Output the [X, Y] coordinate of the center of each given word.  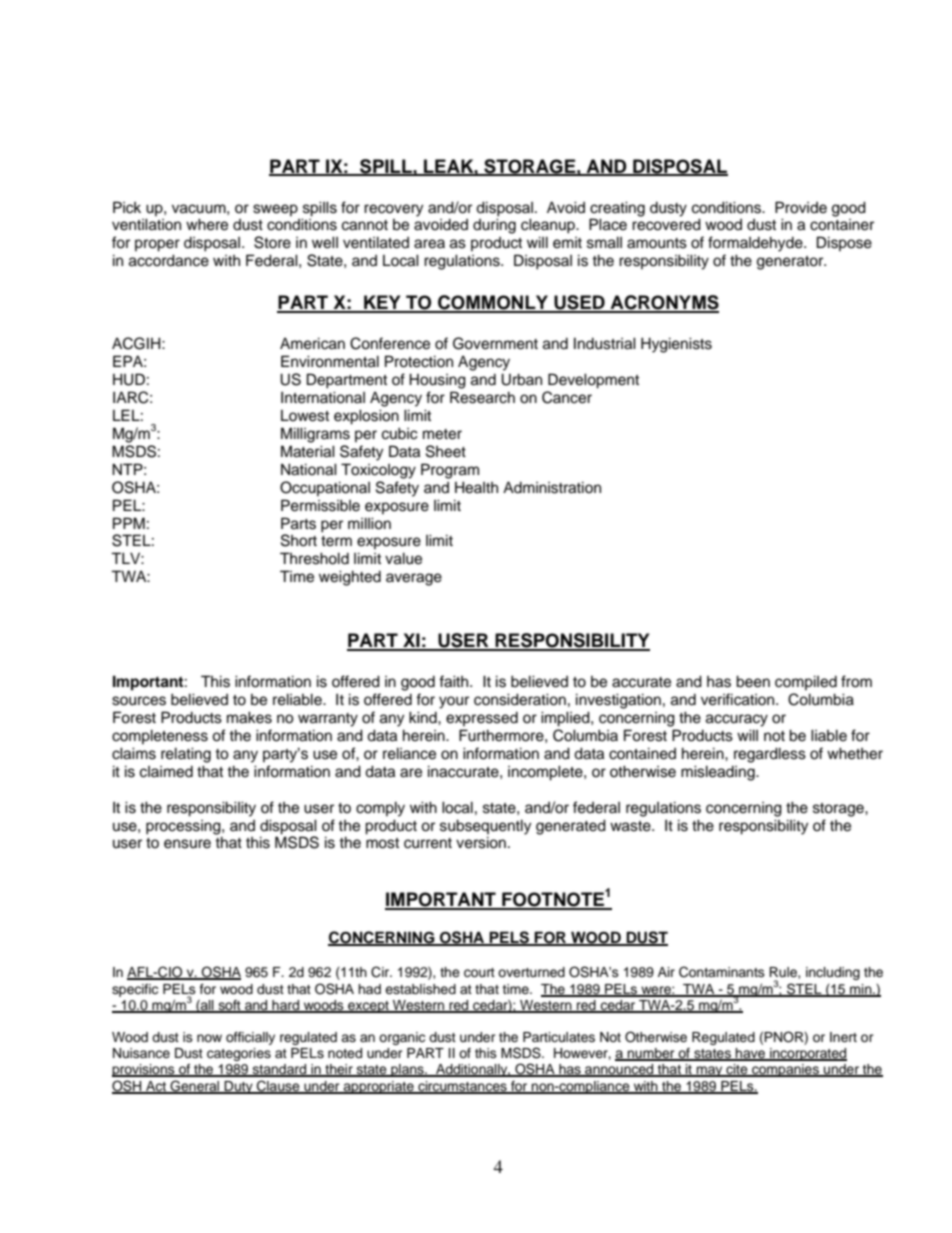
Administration [552, 487]
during [494, 226]
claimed [166, 772]
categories [239, 1054]
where [207, 224]
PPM [129, 523]
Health [476, 487]
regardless [770, 755]
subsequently [485, 827]
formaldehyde [756, 244]
